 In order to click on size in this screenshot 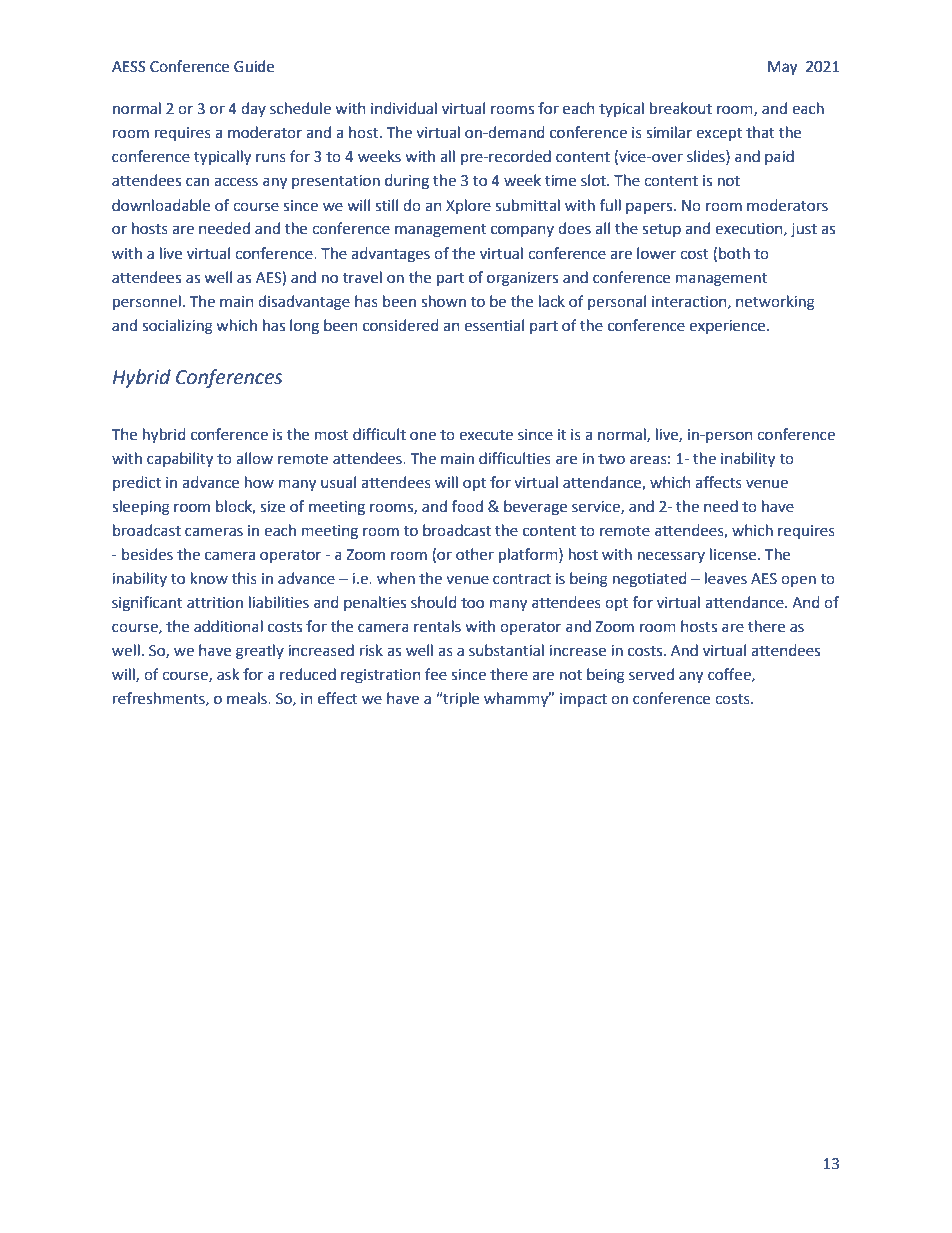, I will do `click(272, 507)`.
